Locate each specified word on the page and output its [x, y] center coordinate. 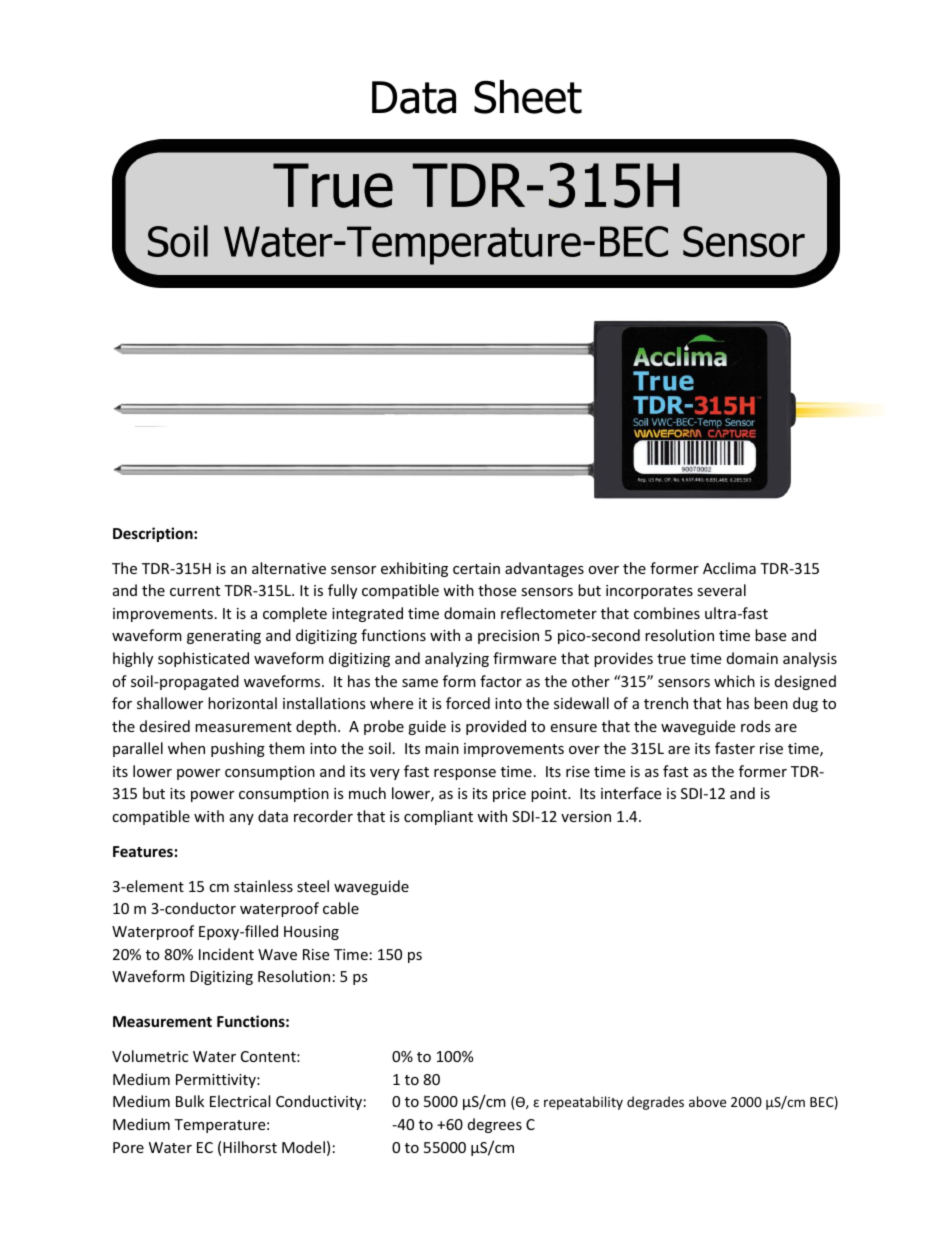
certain [476, 568]
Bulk [190, 1101]
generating [224, 637]
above [707, 1101]
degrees [495, 1125]
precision [508, 637]
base [770, 635]
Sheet [528, 97]
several [721, 590]
